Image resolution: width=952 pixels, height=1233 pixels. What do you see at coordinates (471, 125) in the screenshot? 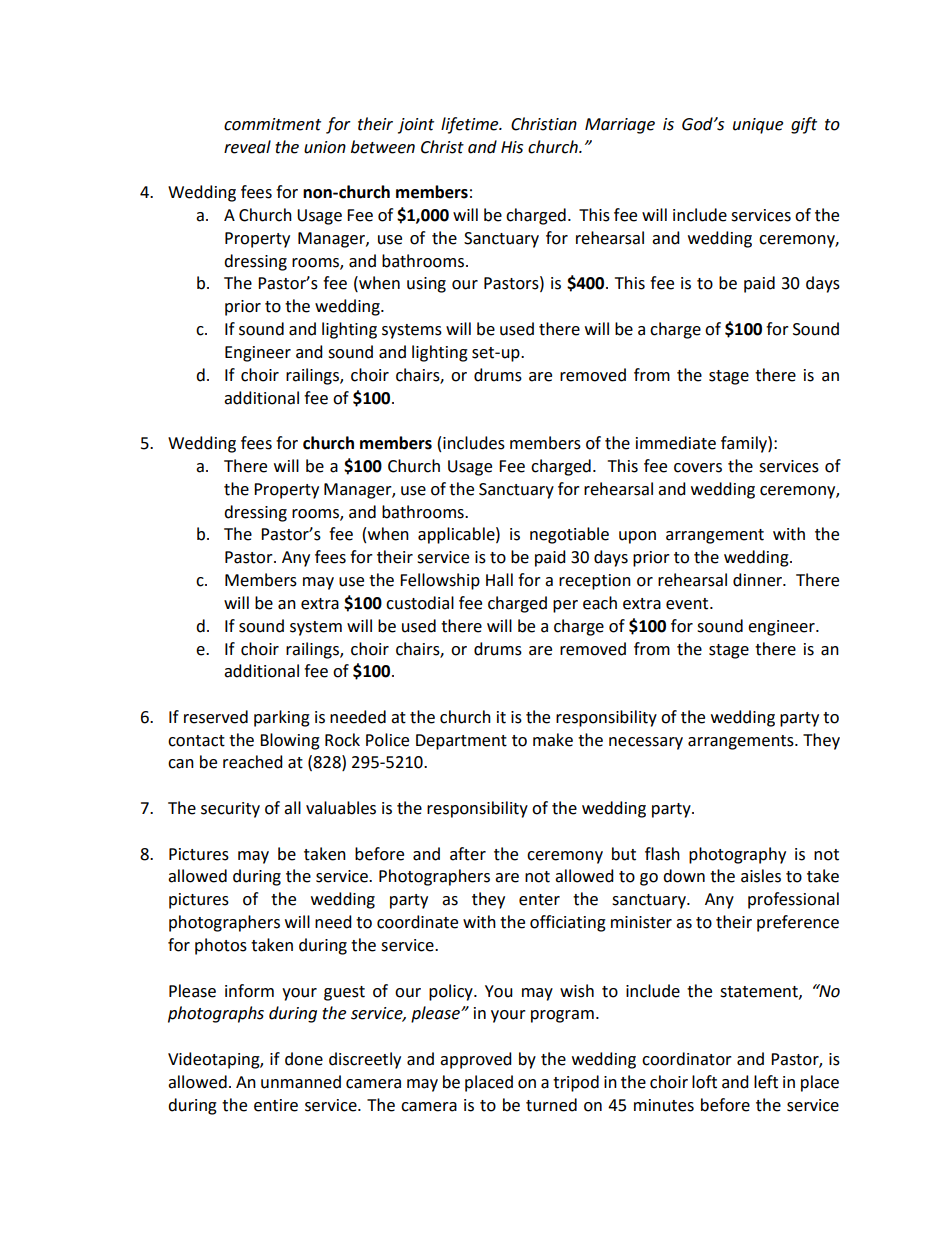
I see `lifetime` at bounding box center [471, 125].
